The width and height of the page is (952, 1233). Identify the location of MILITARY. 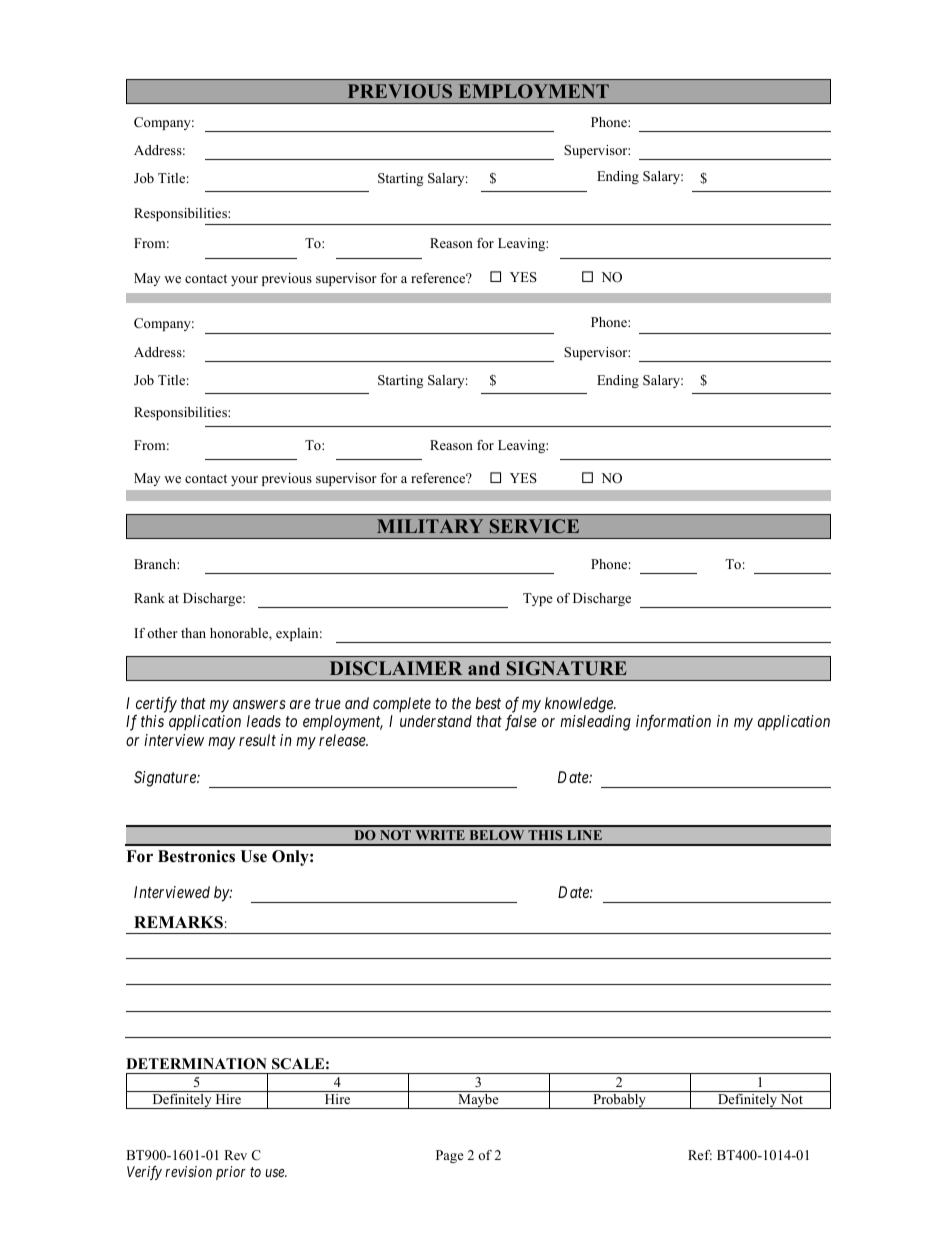
(430, 526).
